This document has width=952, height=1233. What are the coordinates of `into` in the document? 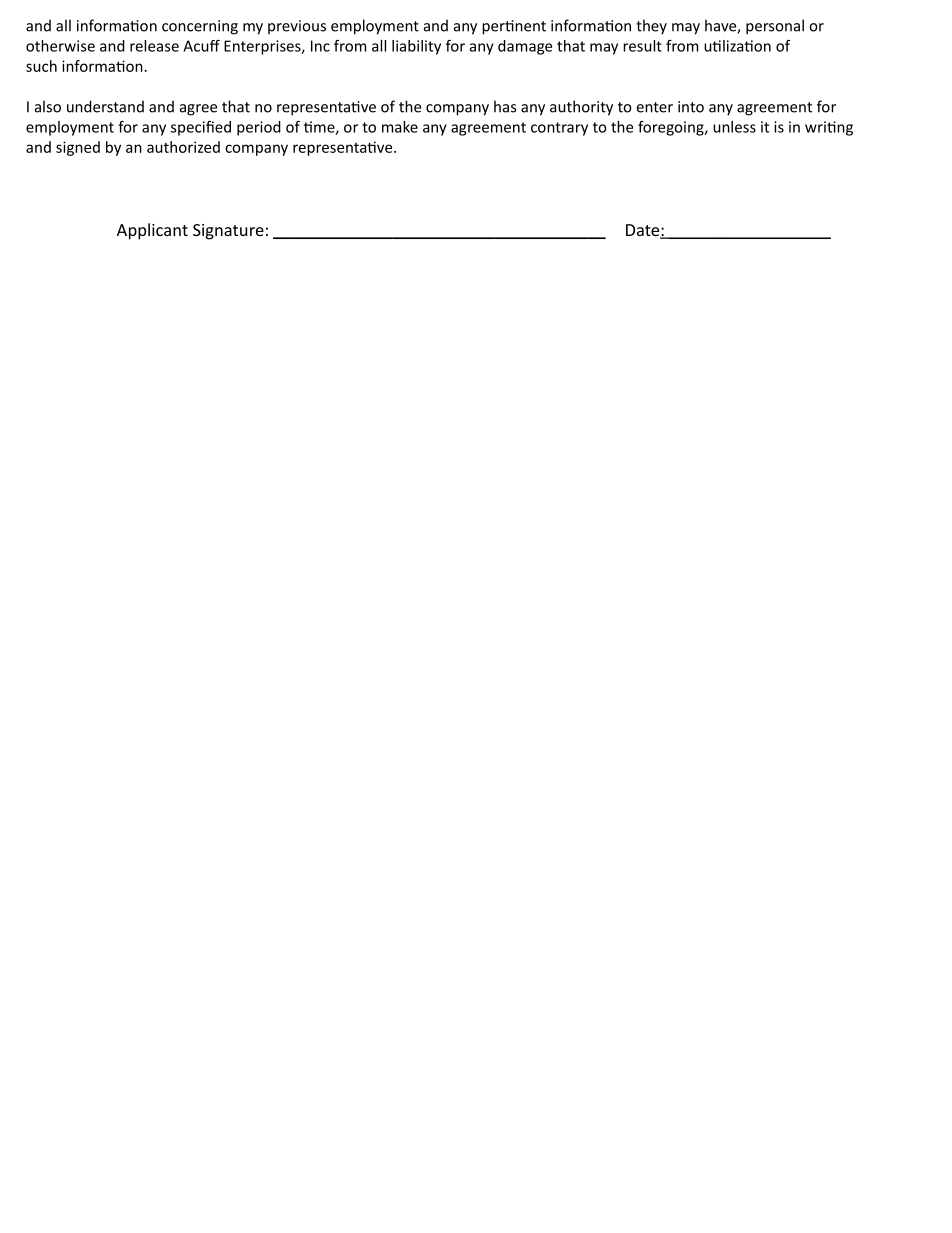 It's located at (691, 107).
